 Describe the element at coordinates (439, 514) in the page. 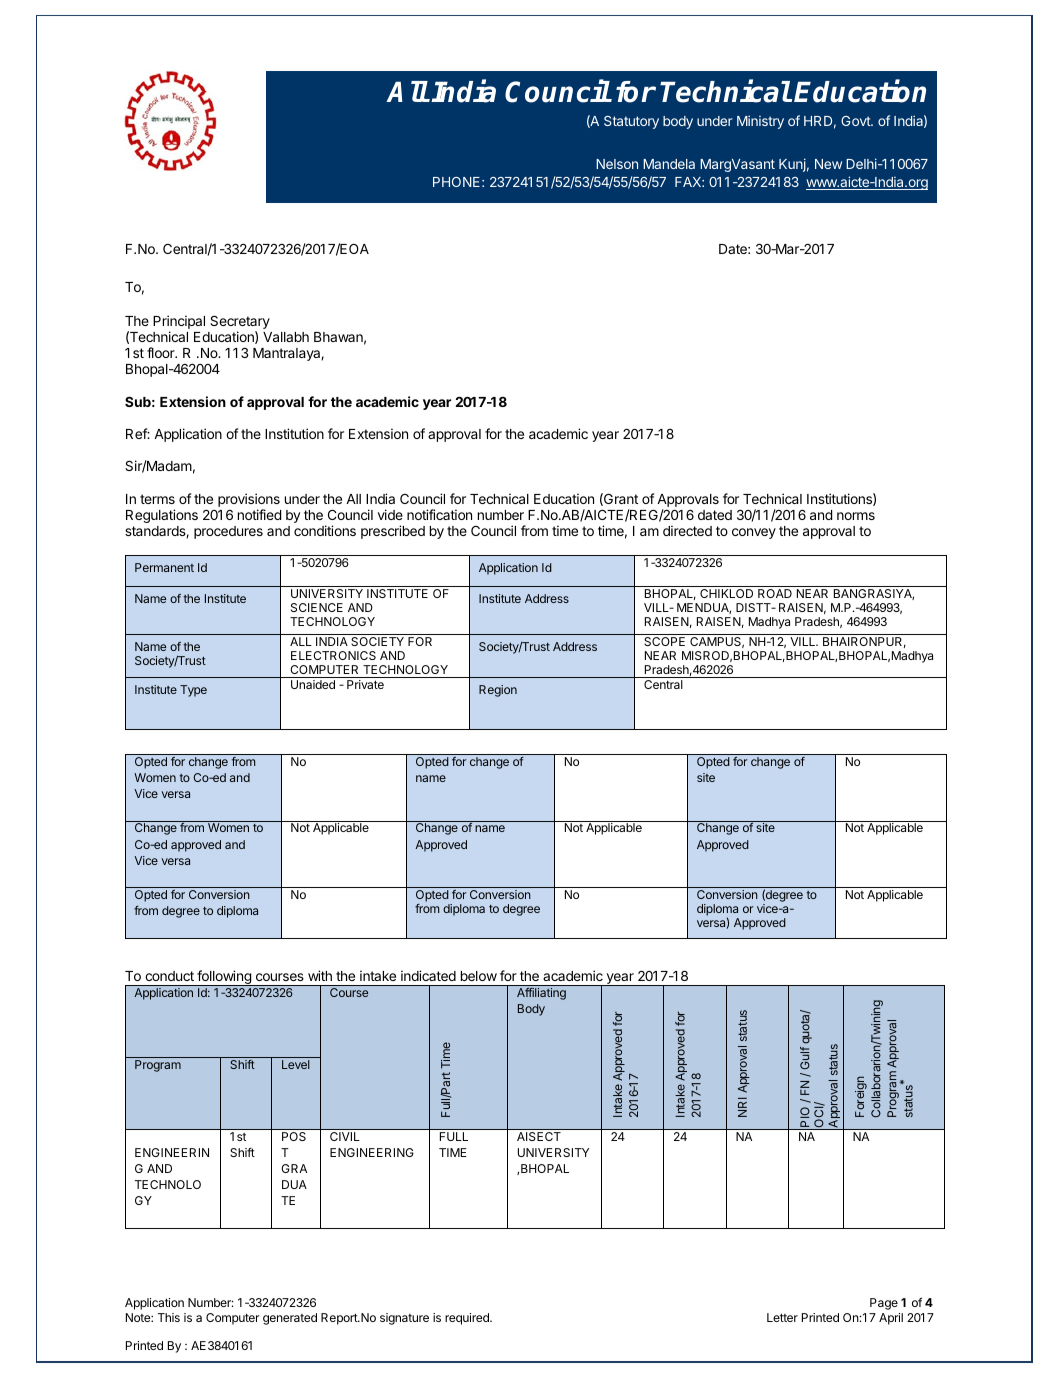

I see `notification` at that location.
